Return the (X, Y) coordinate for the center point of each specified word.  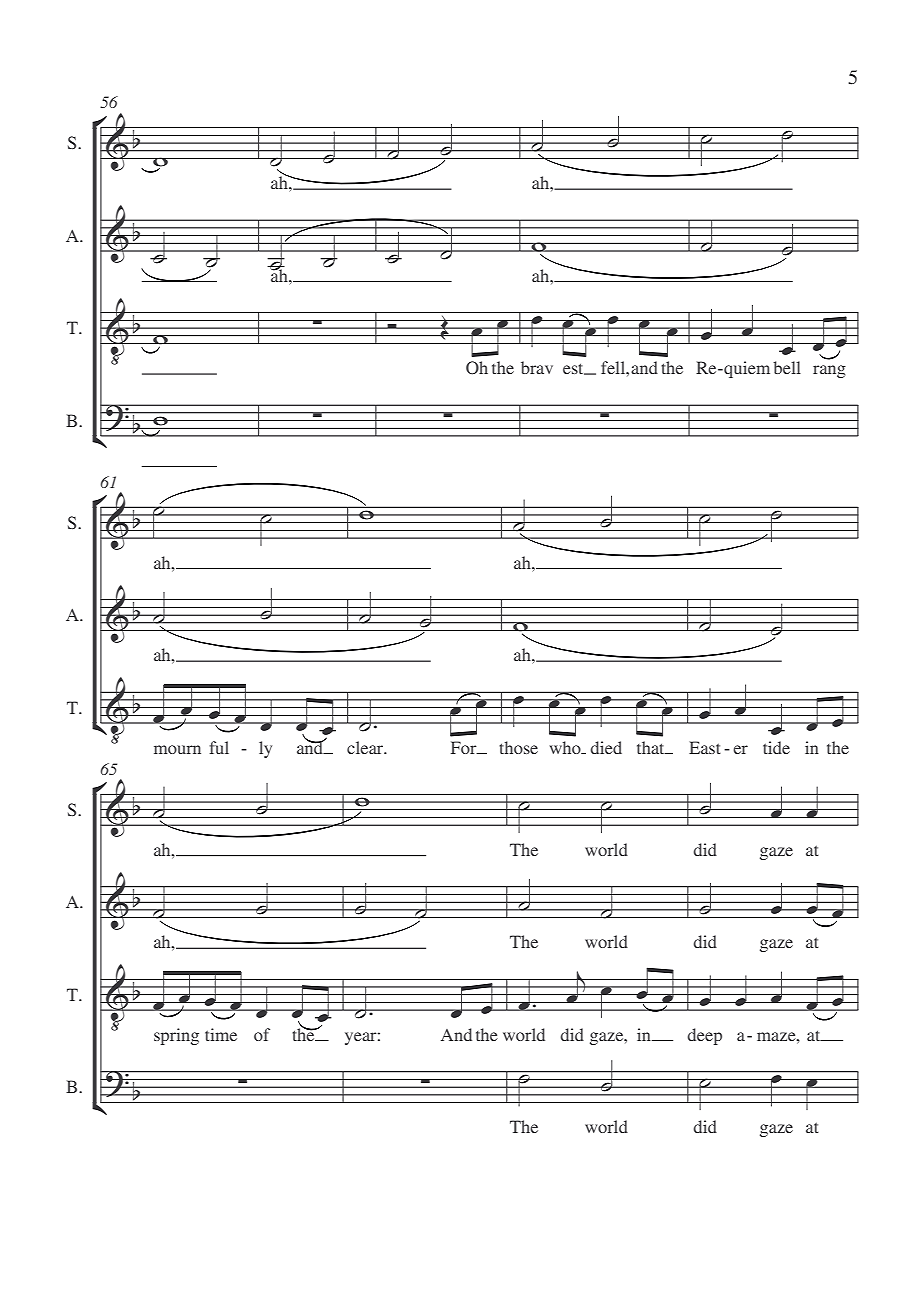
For (465, 747)
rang (829, 371)
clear (366, 747)
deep (704, 1036)
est (574, 369)
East (705, 747)
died (606, 747)
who (566, 747)
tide (776, 747)
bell (787, 367)
